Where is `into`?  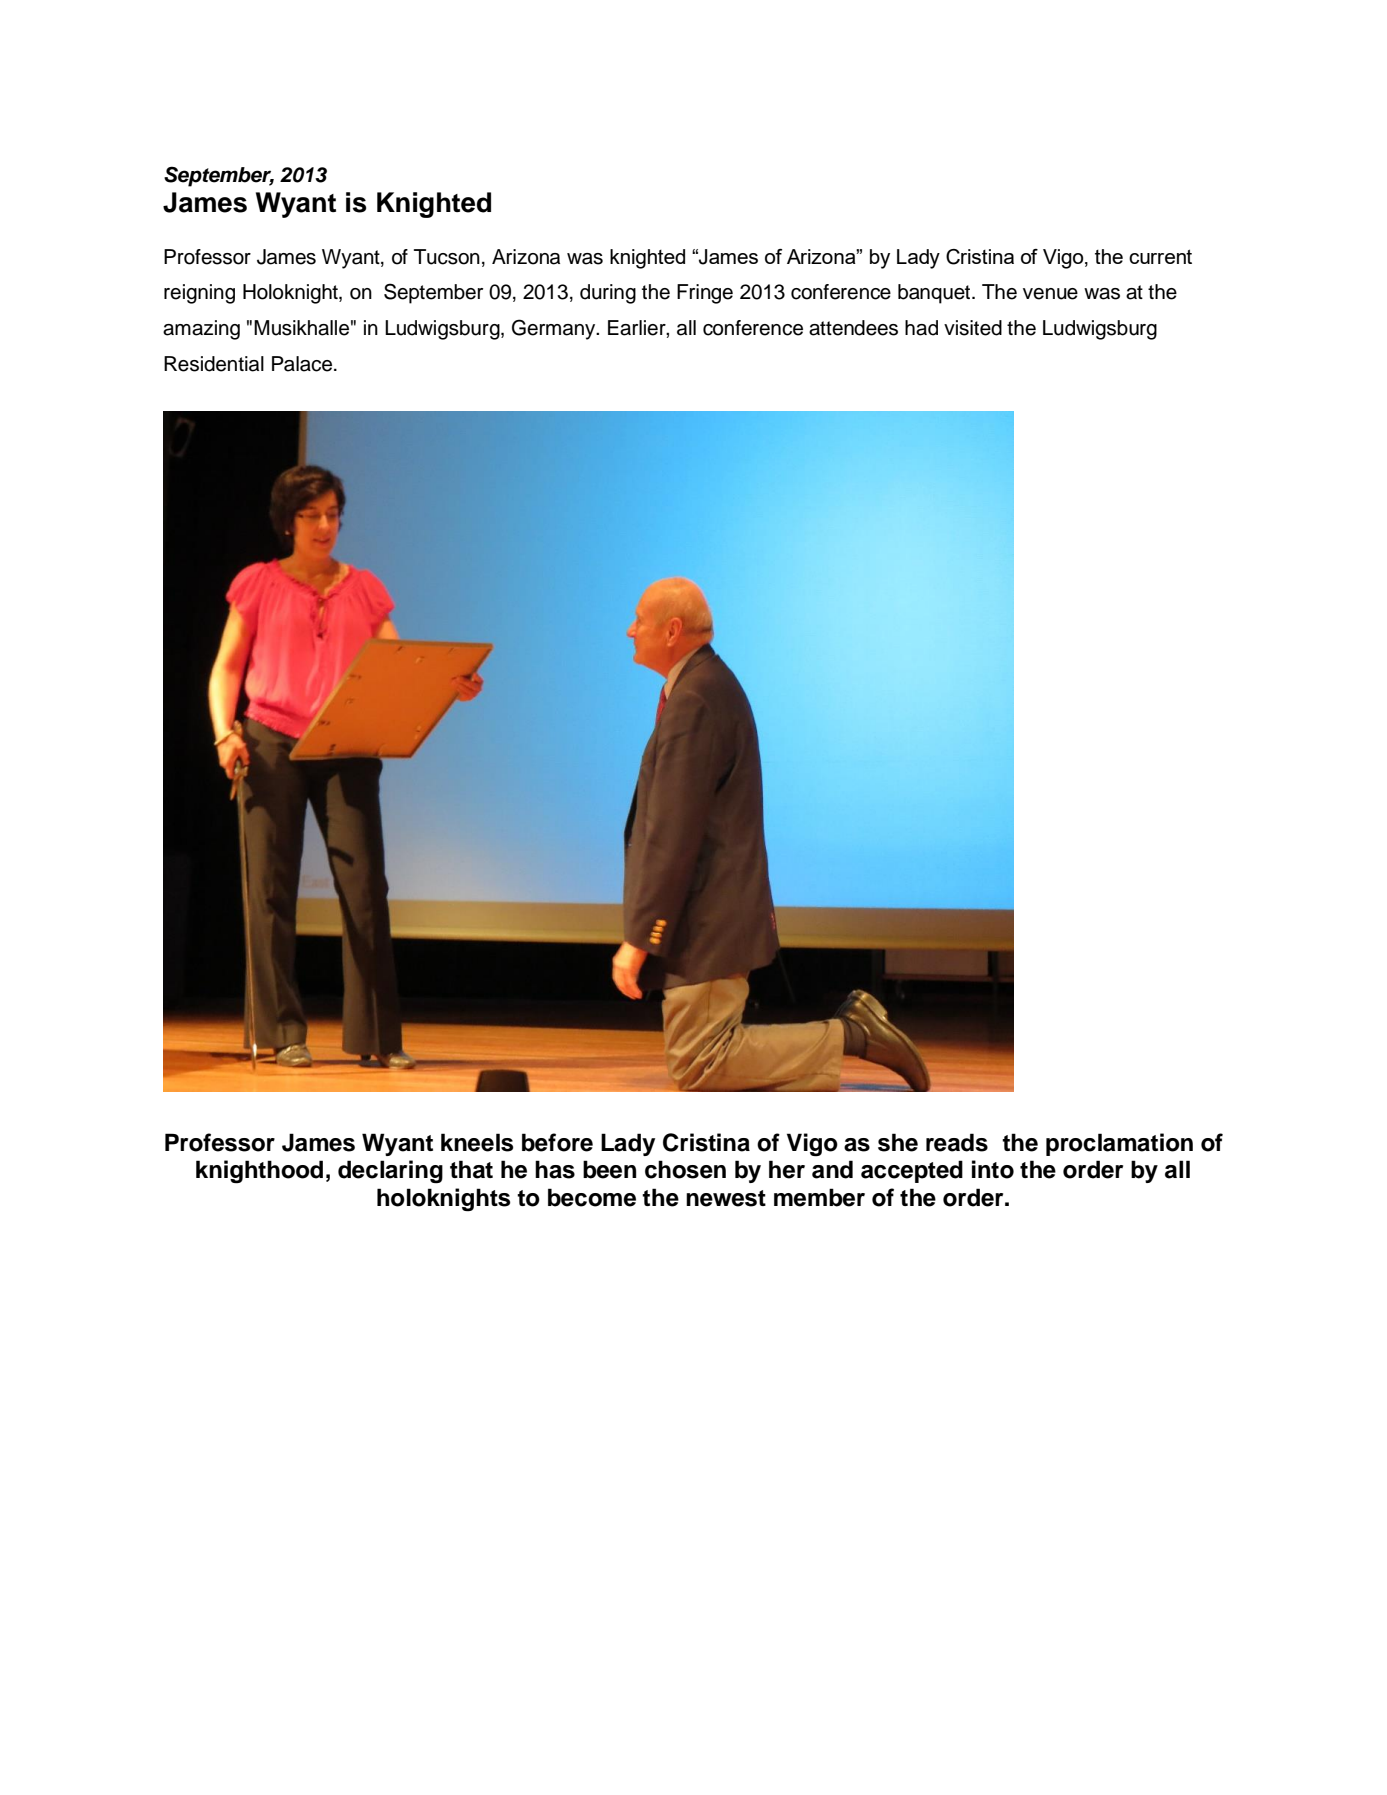 into is located at coordinates (993, 1169).
